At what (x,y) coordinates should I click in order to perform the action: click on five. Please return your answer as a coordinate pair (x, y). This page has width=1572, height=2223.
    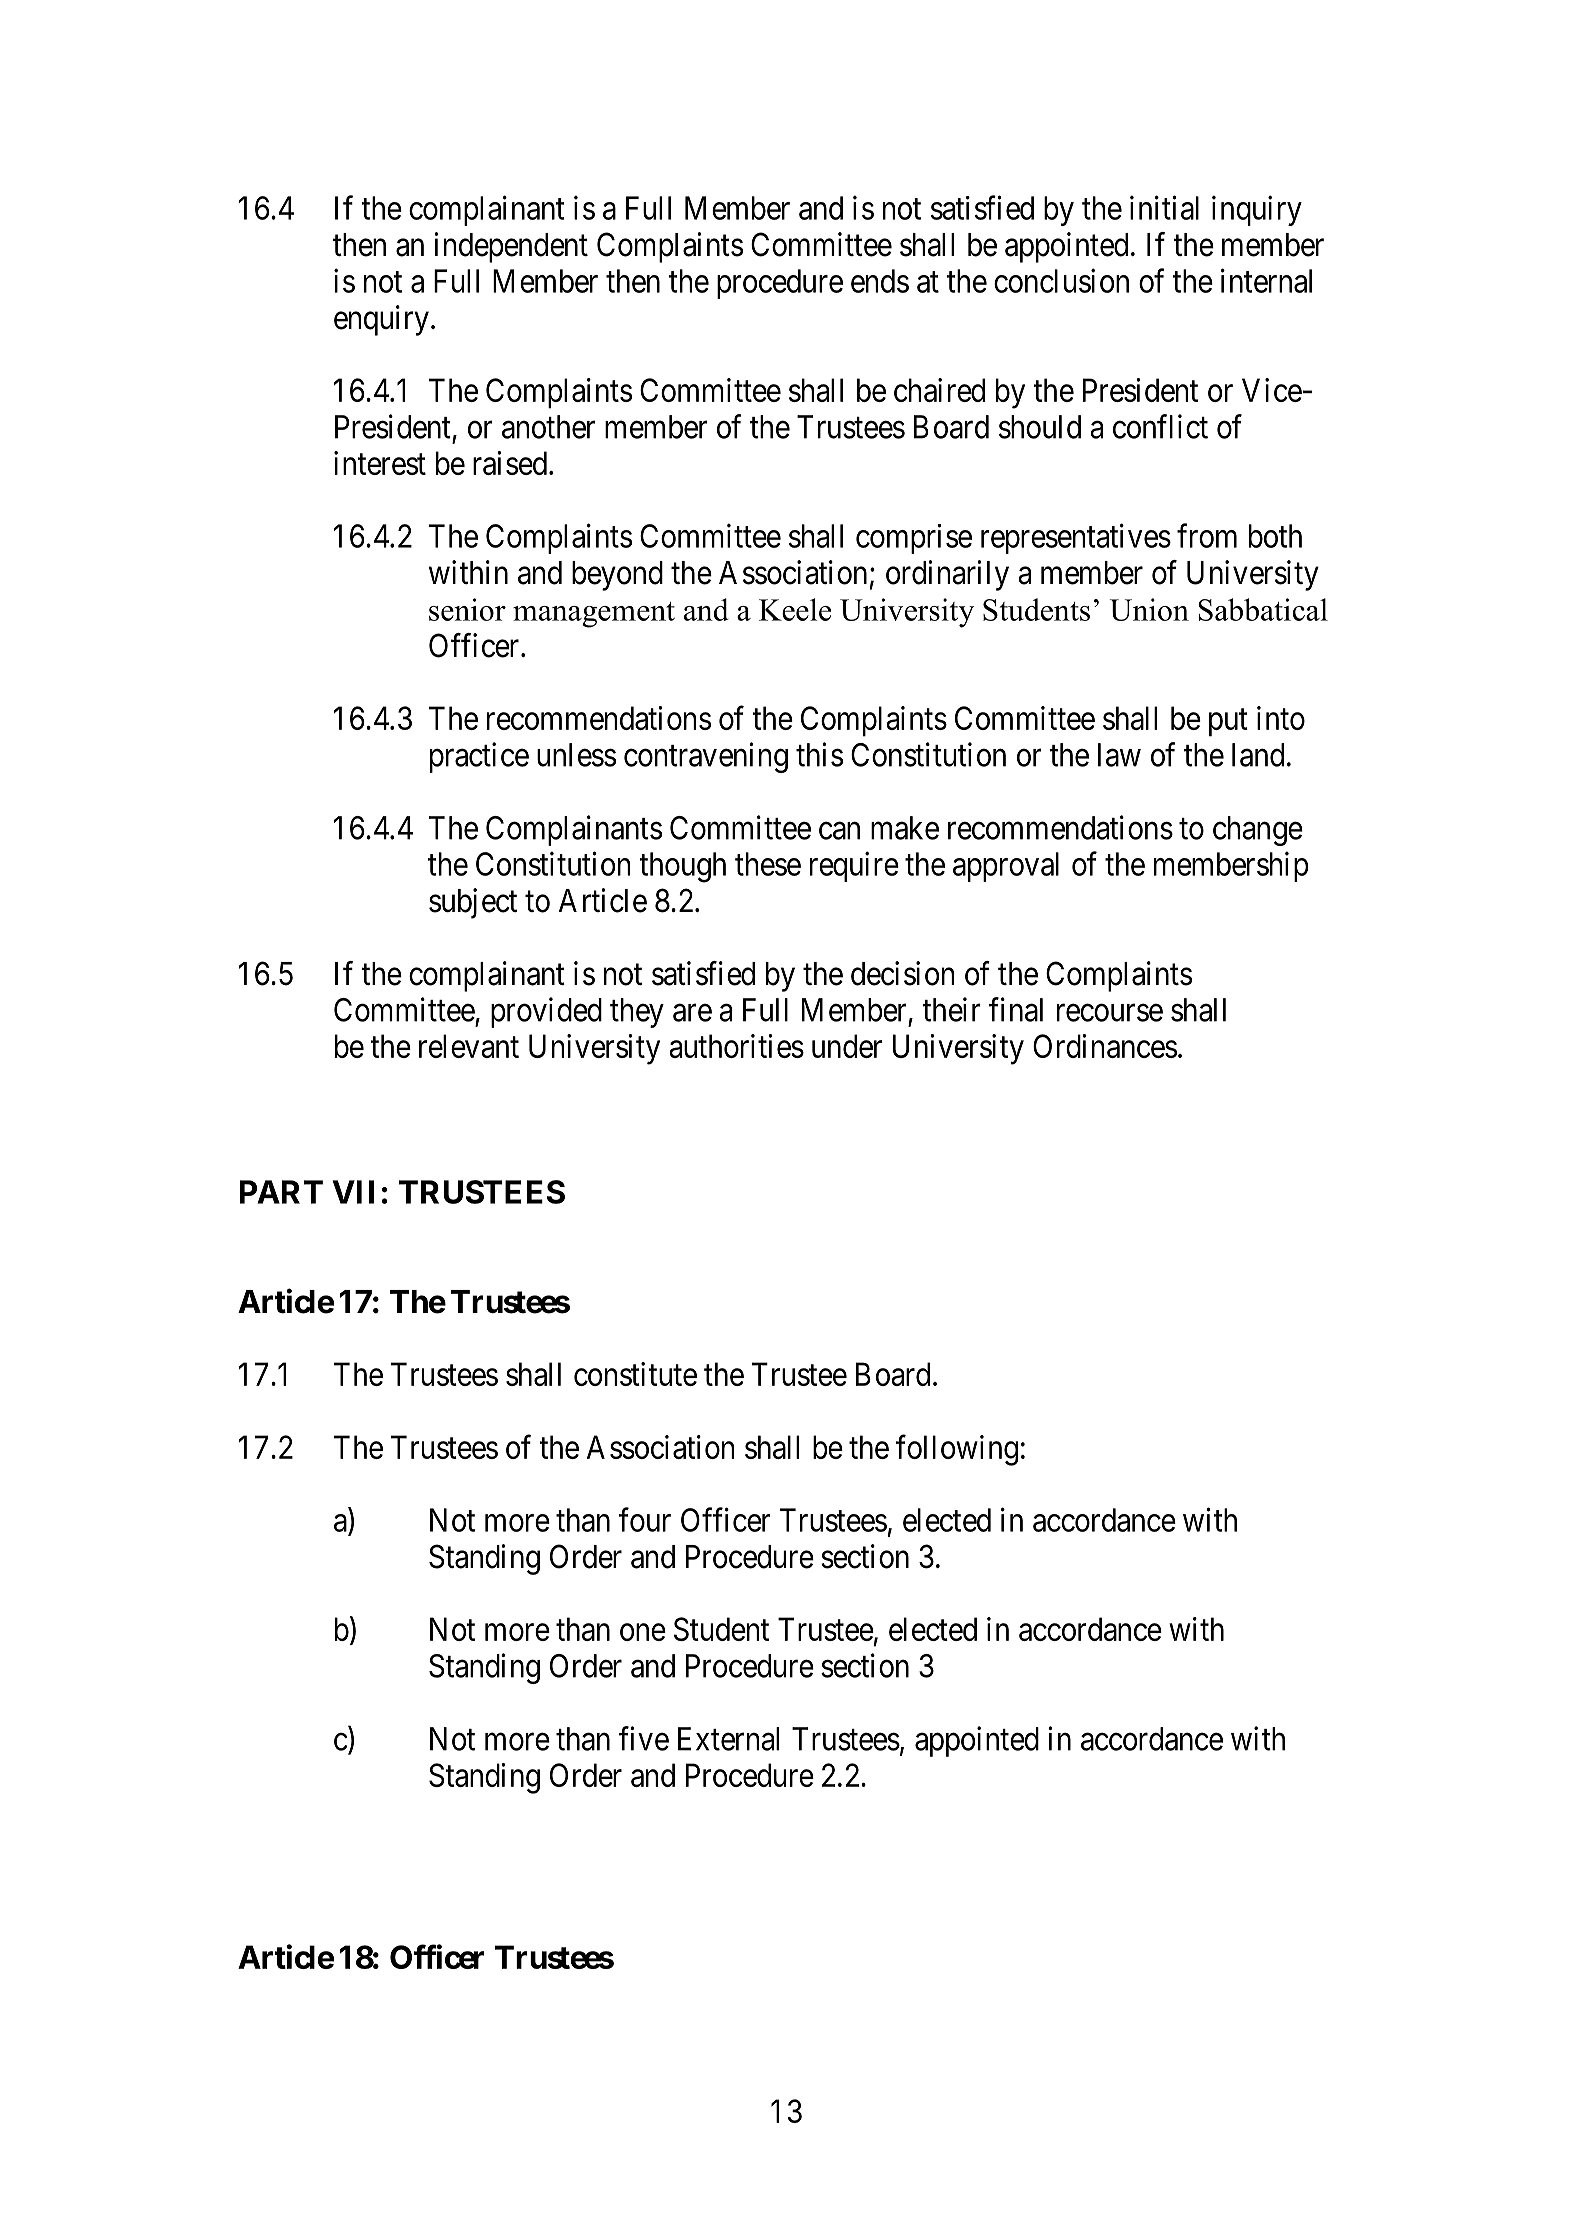
    Looking at the image, I should click on (644, 1738).
